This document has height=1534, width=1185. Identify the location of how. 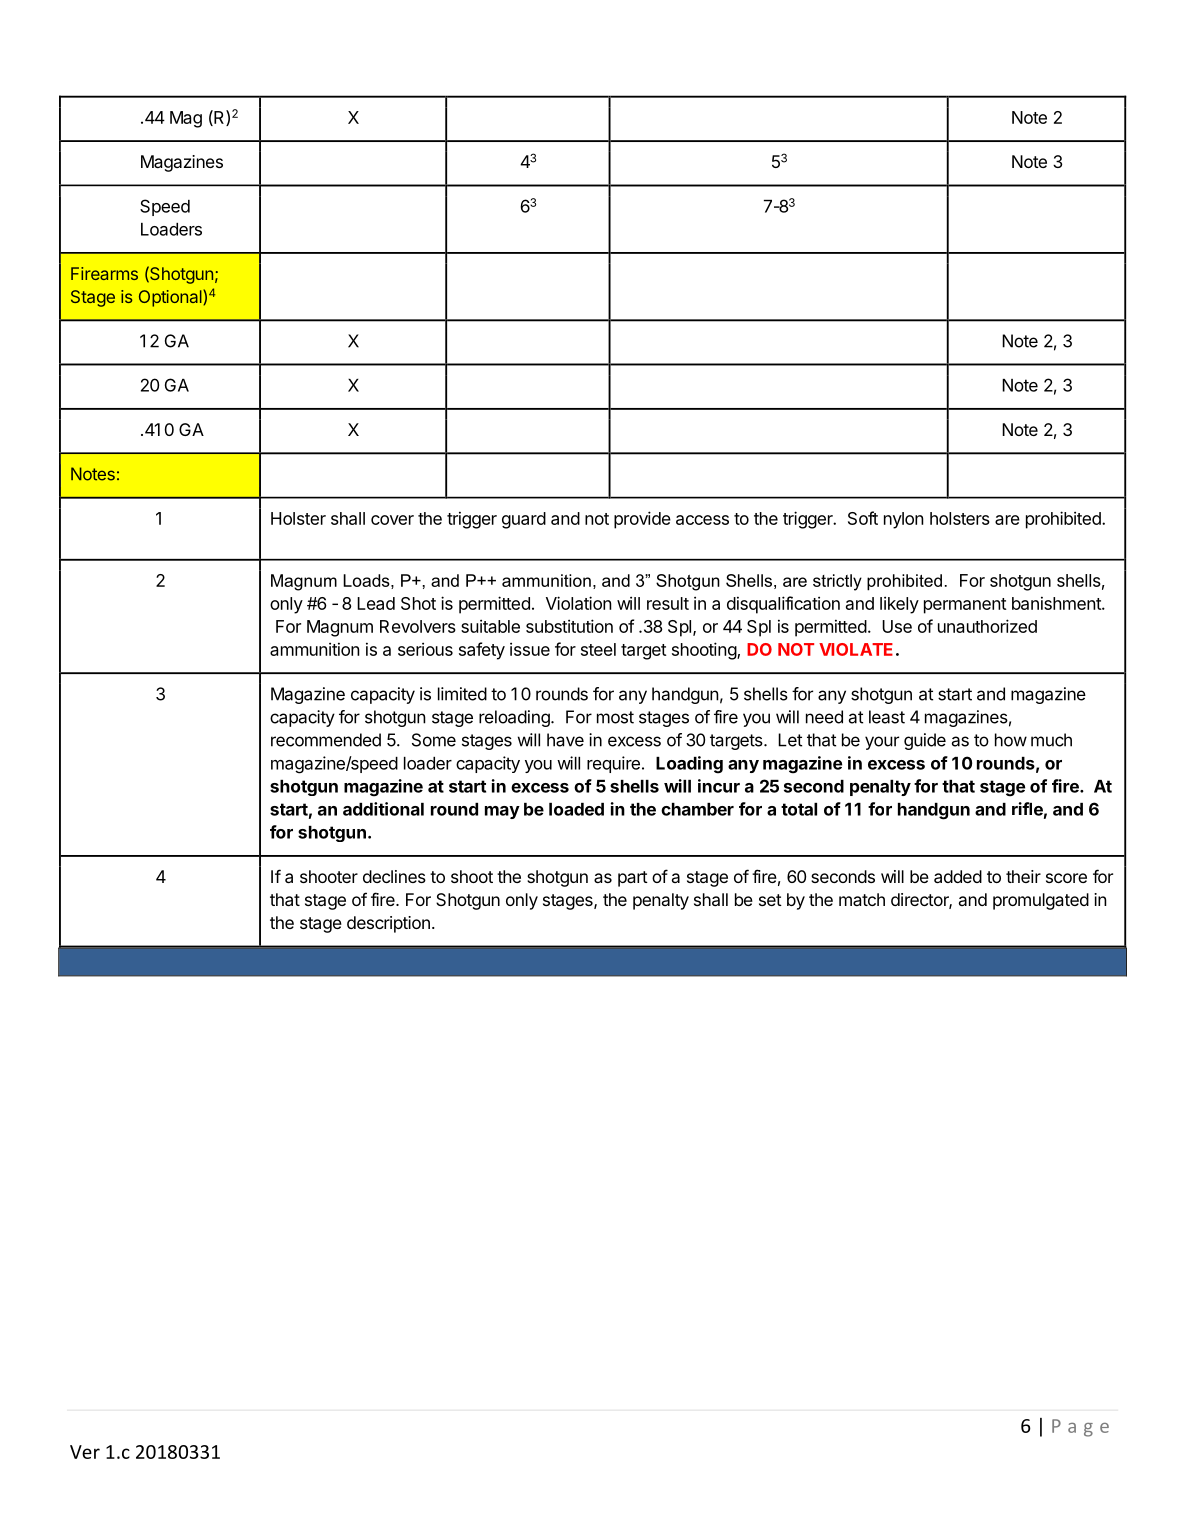
(1011, 740).
